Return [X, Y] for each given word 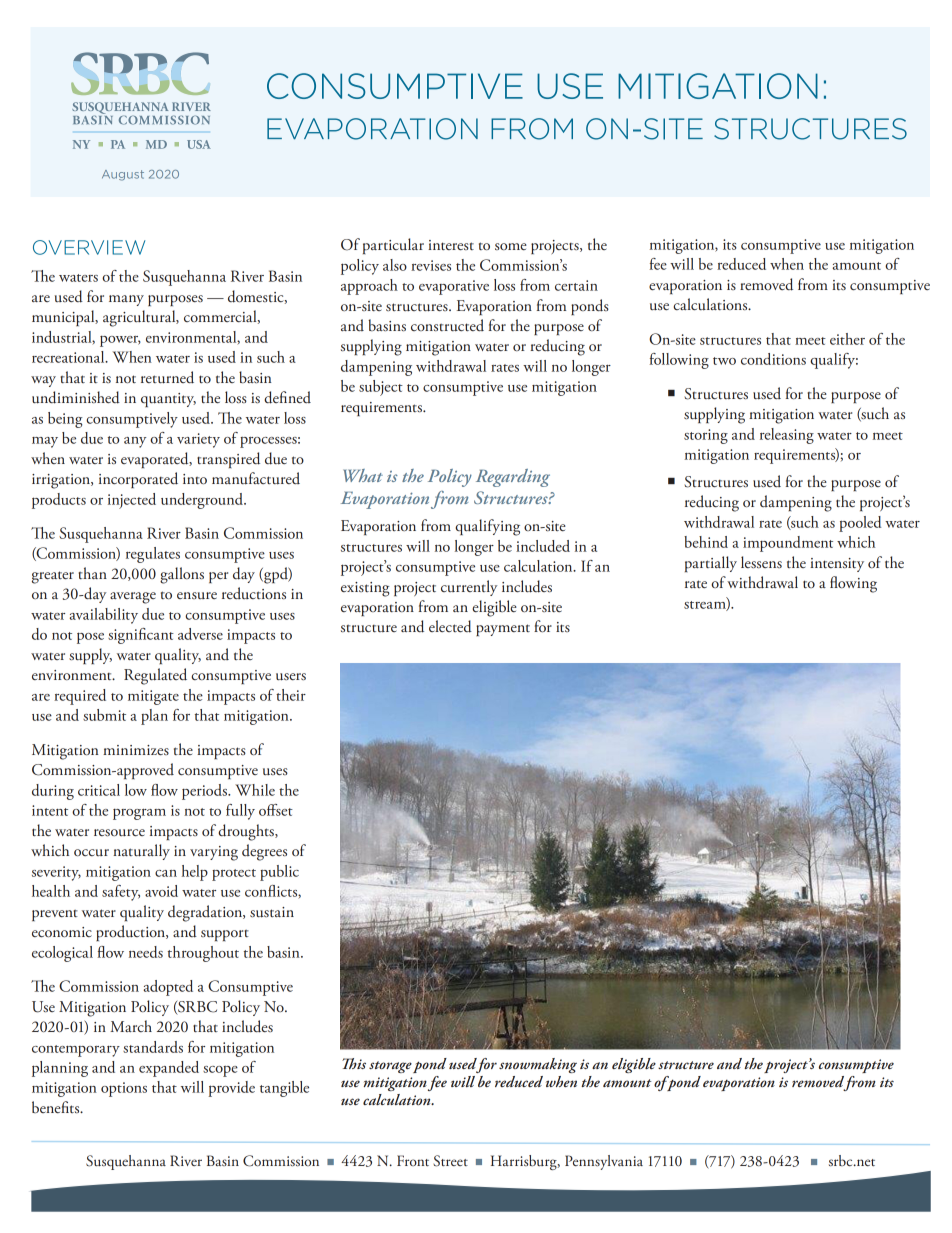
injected [132, 501]
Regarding [513, 478]
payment [503, 630]
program [139, 814]
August [123, 175]
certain [576, 285]
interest [451, 245]
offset [276, 810]
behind [706, 542]
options [124, 1089]
